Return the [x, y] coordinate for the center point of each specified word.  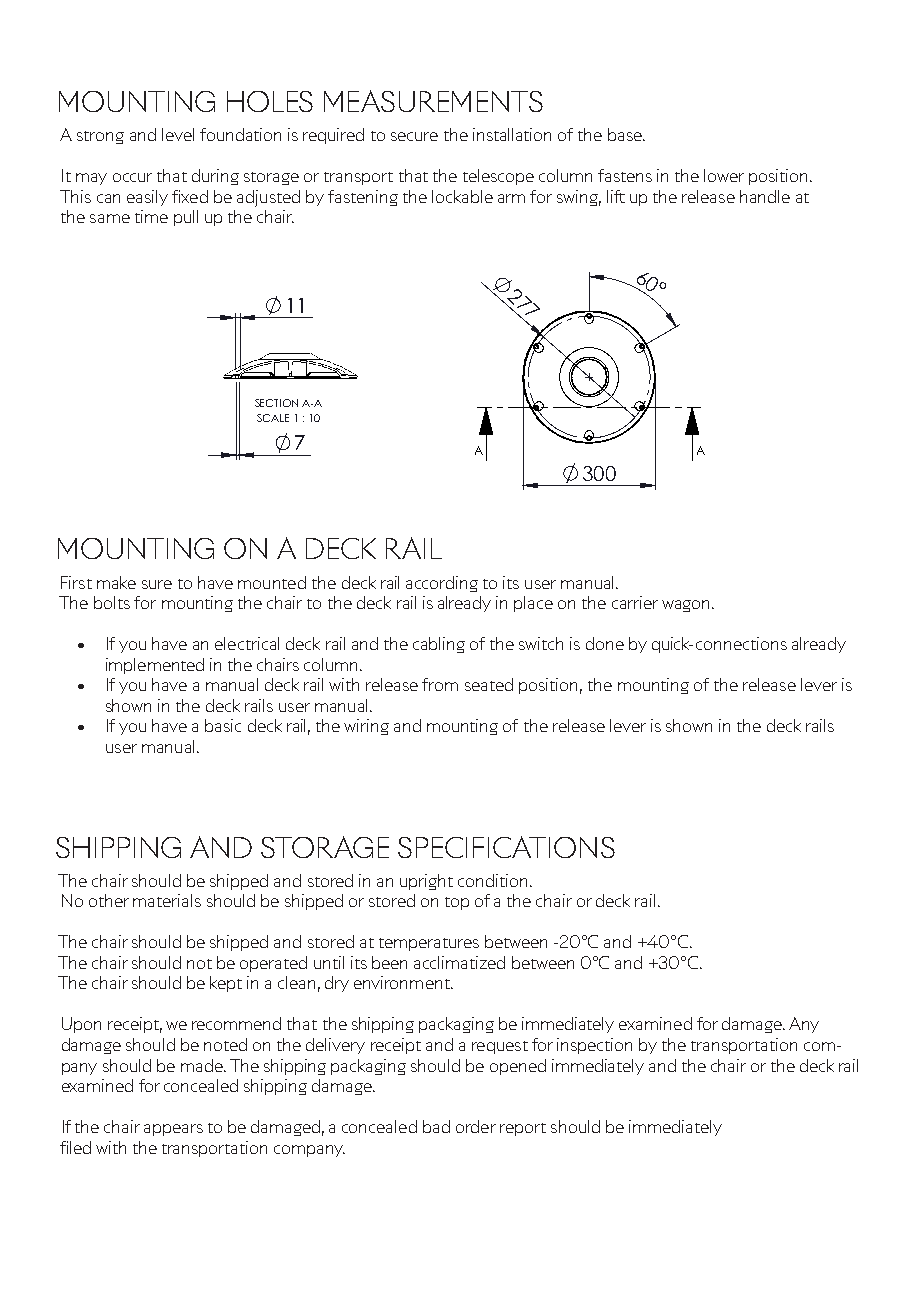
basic [223, 725]
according [442, 584]
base [626, 134]
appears [173, 1130]
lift [616, 196]
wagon [685, 606]
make [116, 582]
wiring [366, 727]
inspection [594, 1046]
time [151, 216]
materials [167, 900]
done [605, 643]
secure [414, 136]
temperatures [429, 944]
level [178, 134]
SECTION [276, 403]
